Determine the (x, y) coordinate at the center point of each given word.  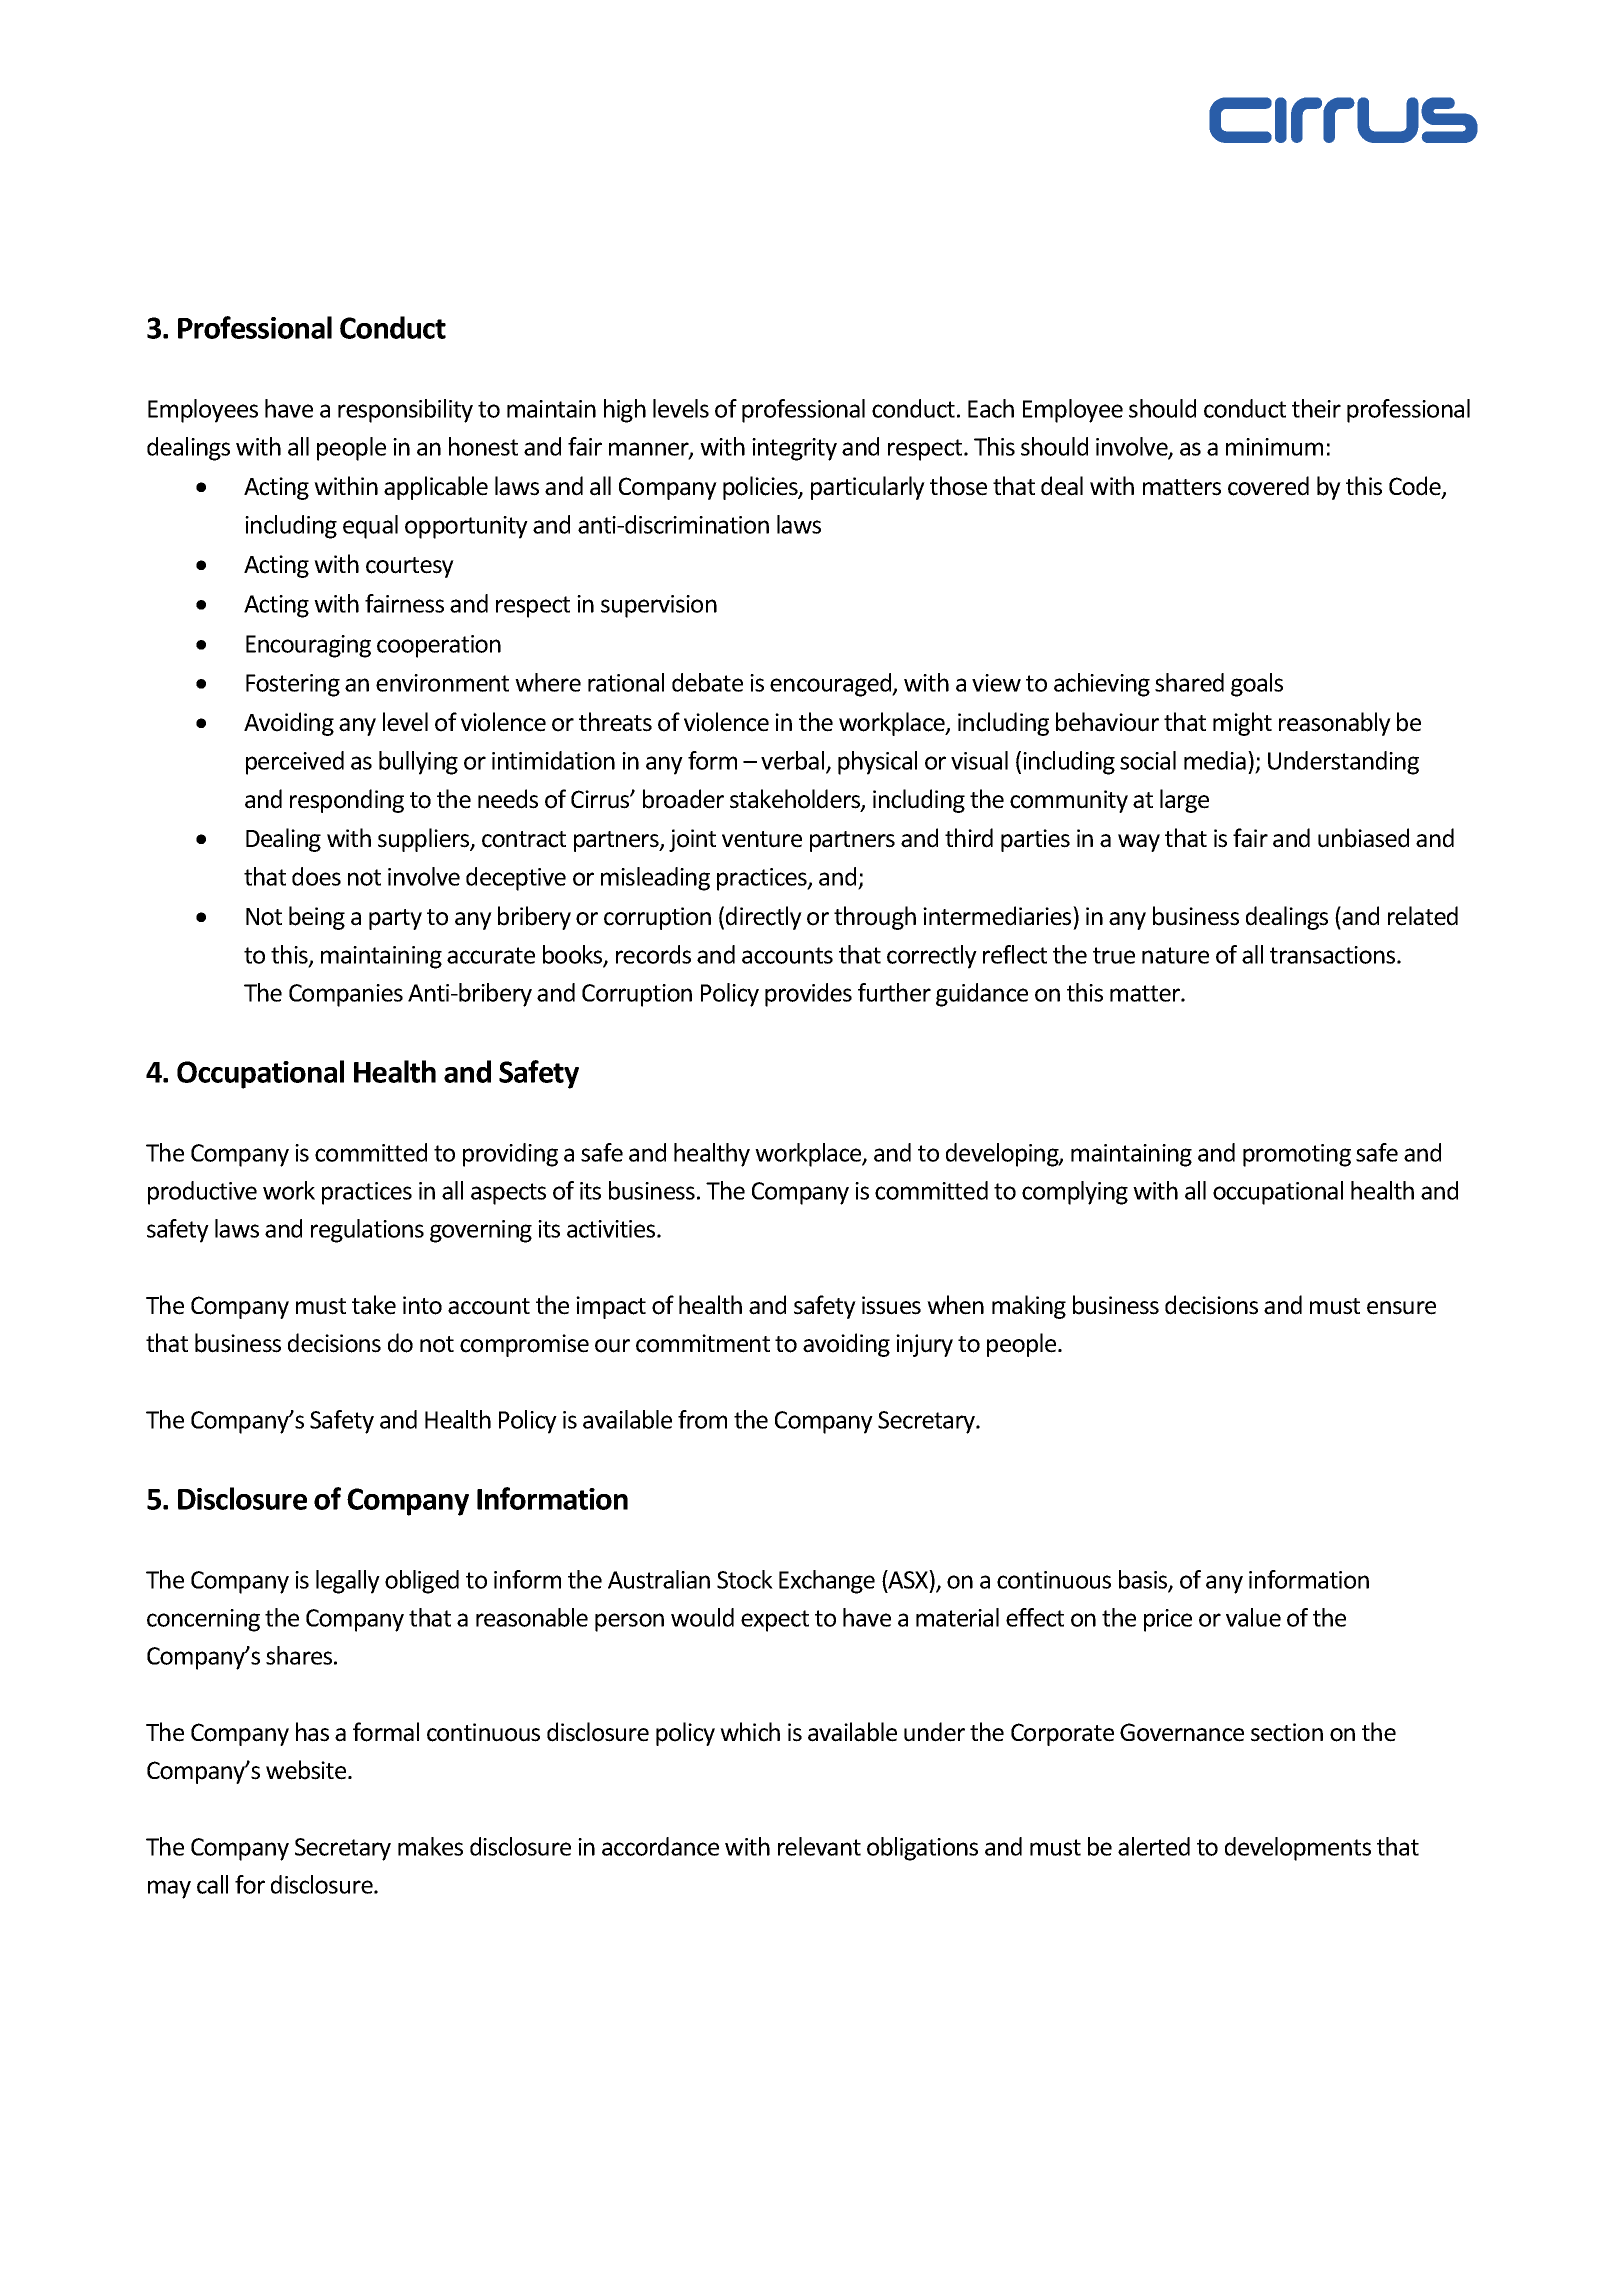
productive (202, 1193)
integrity (794, 449)
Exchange (827, 1582)
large (1184, 801)
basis (1144, 1580)
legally (348, 1582)
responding (347, 801)
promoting (1297, 1155)
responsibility (405, 411)
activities (612, 1229)
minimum (1274, 447)
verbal (794, 762)
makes (430, 1846)
